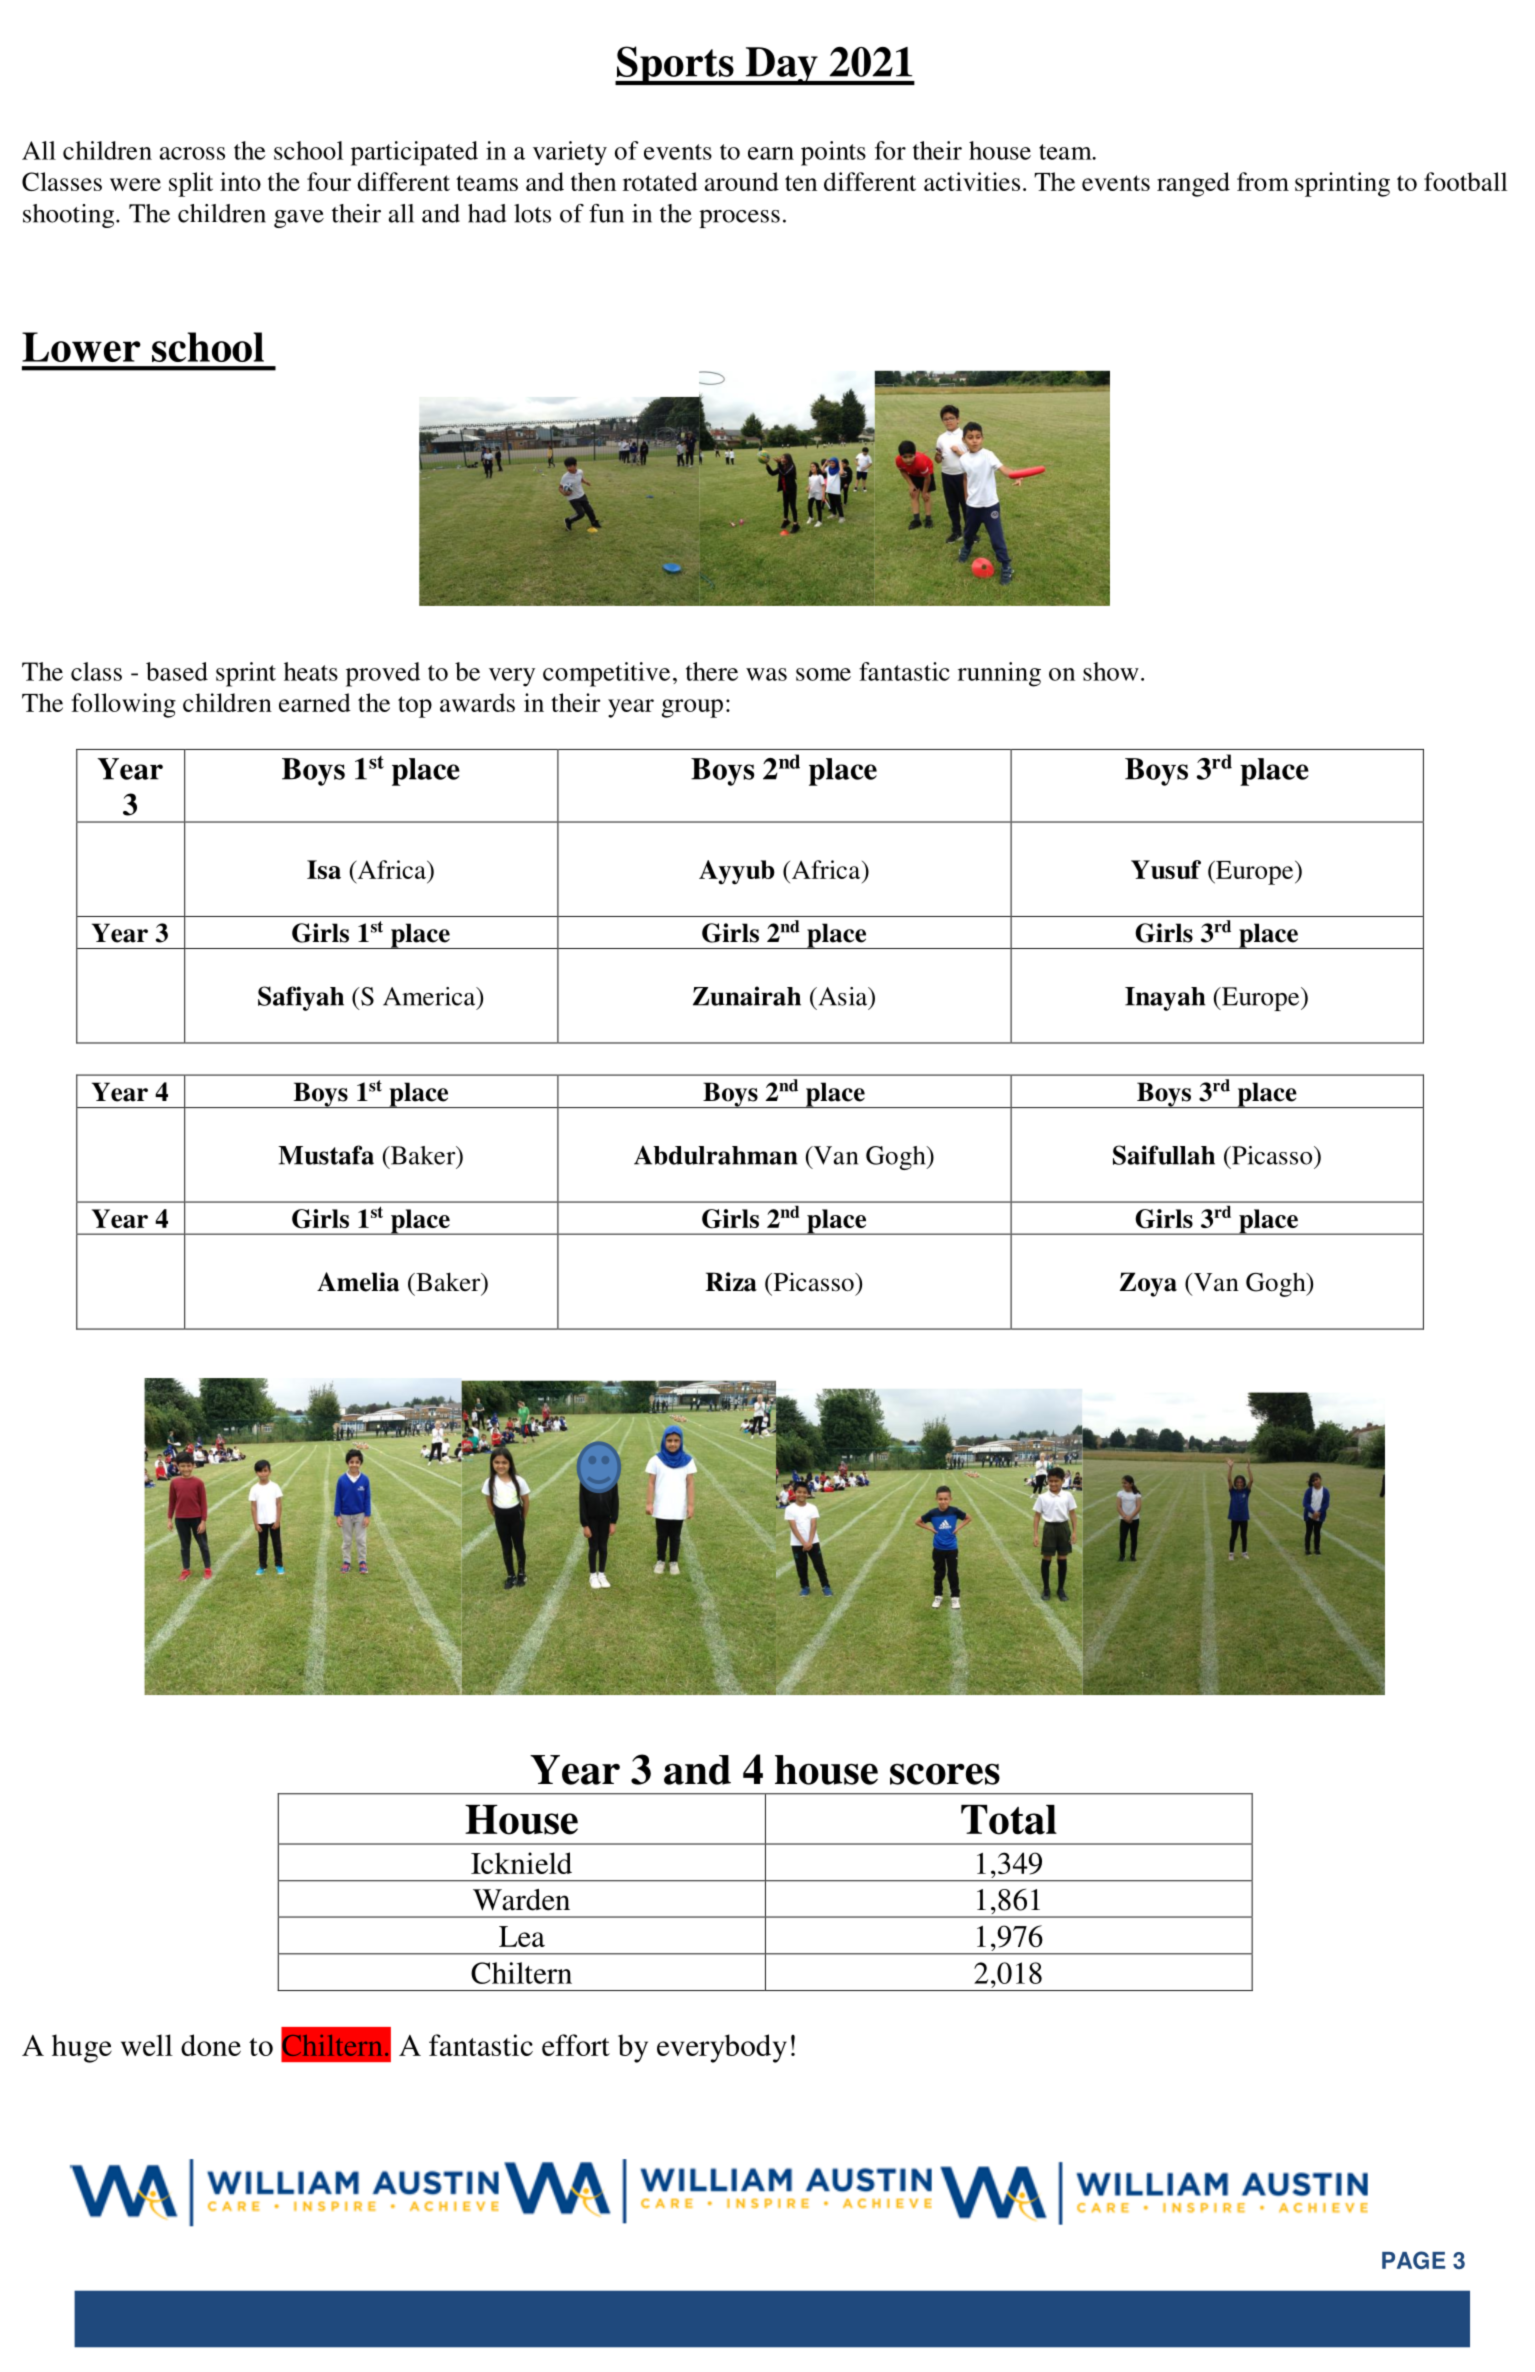 This screenshot has height=2372, width=1535. I want to click on around, so click(742, 181).
